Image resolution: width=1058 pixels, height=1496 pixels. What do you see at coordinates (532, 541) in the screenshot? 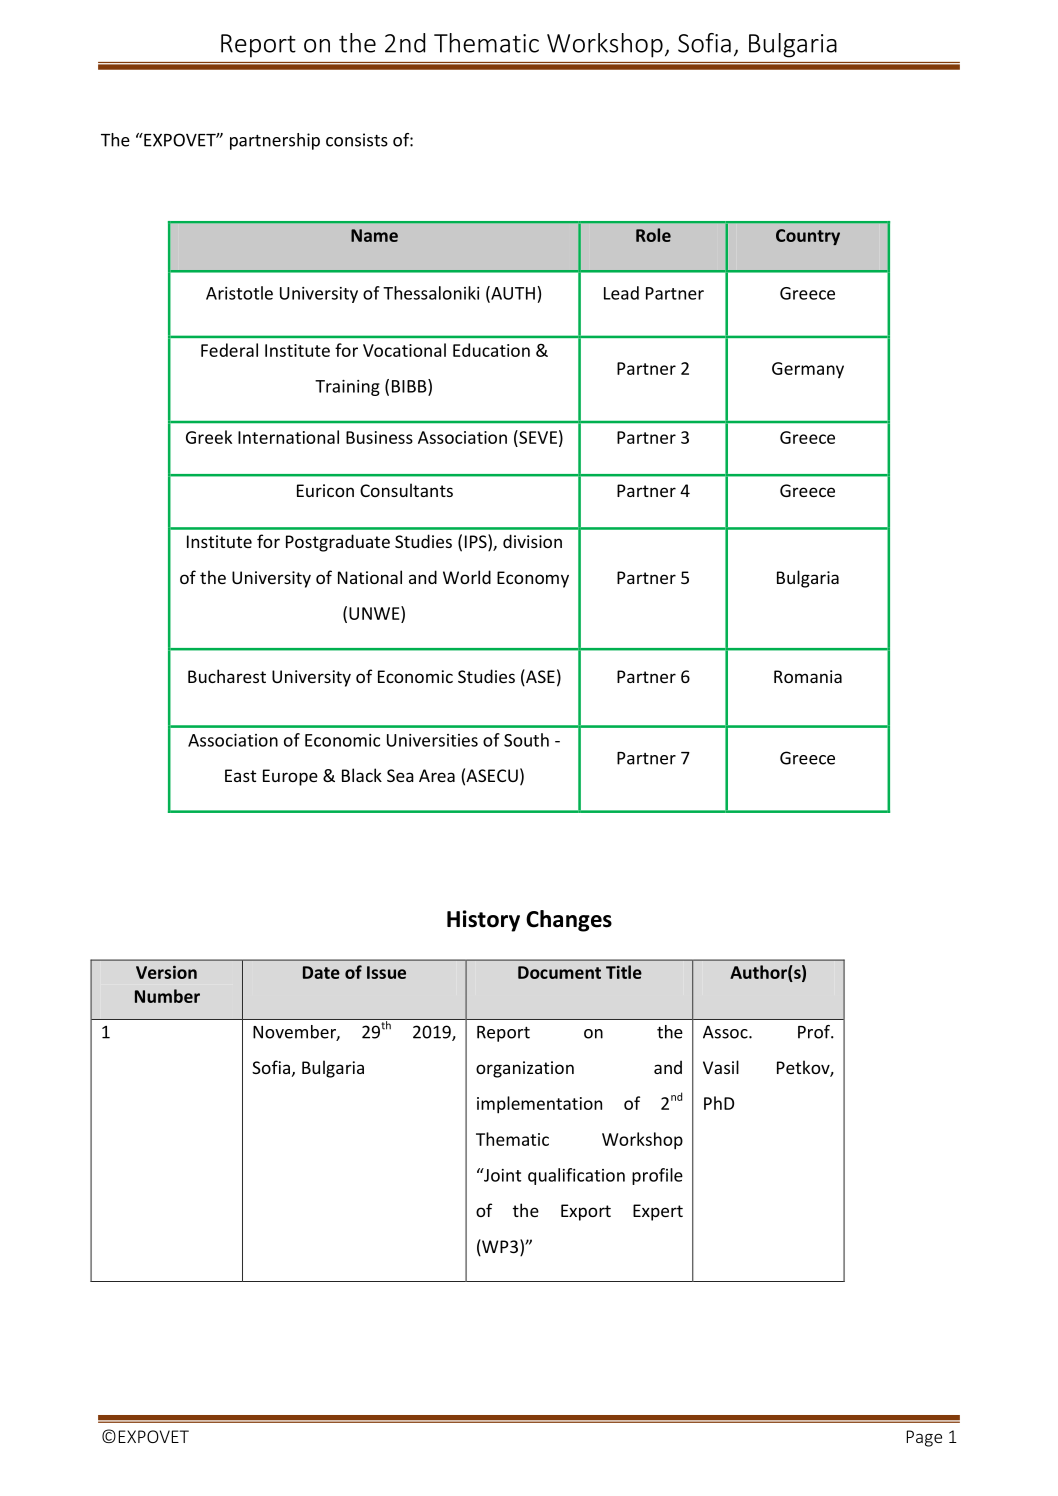
I see `division` at bounding box center [532, 541].
